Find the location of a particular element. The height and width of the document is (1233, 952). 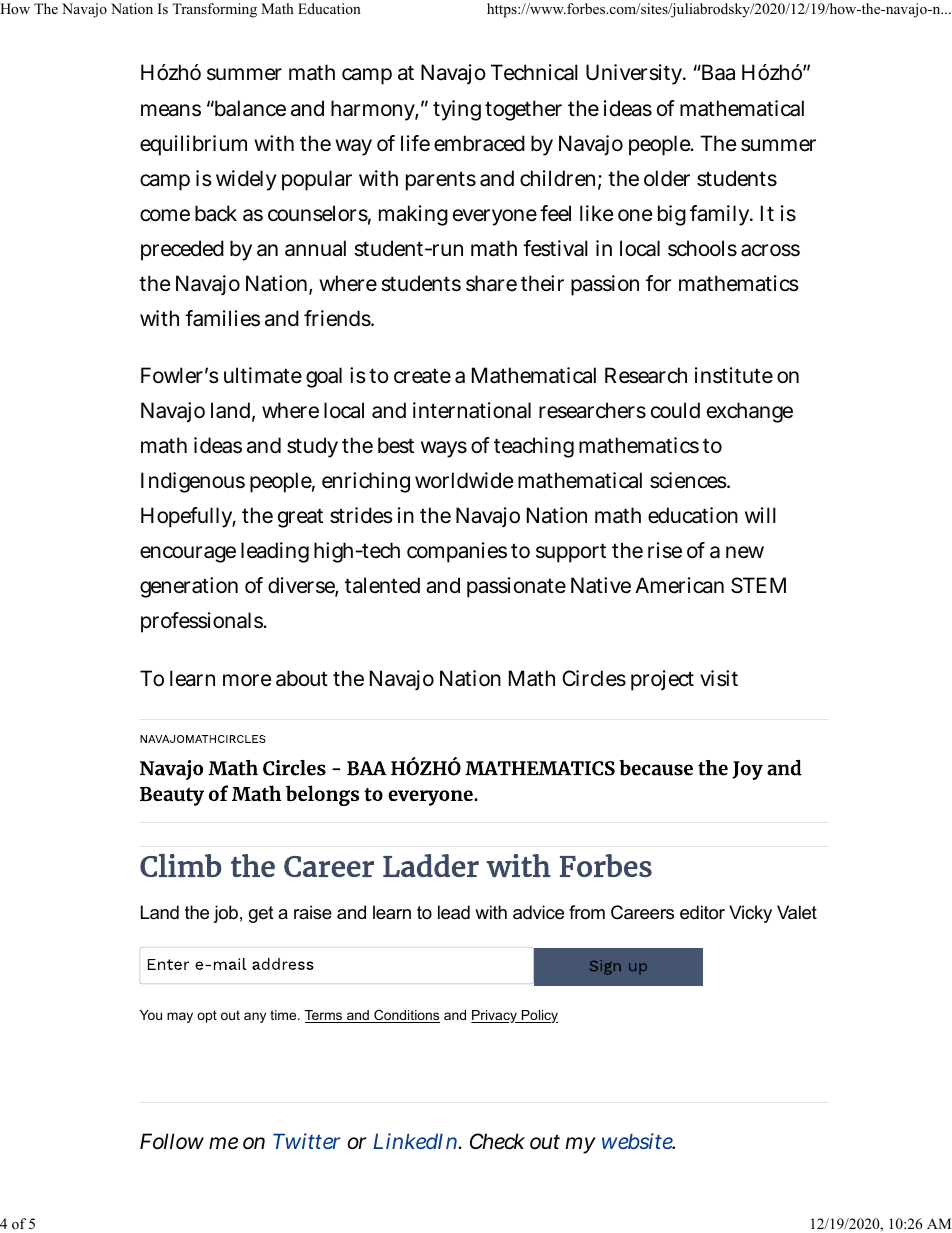

Check is located at coordinates (497, 1141).
